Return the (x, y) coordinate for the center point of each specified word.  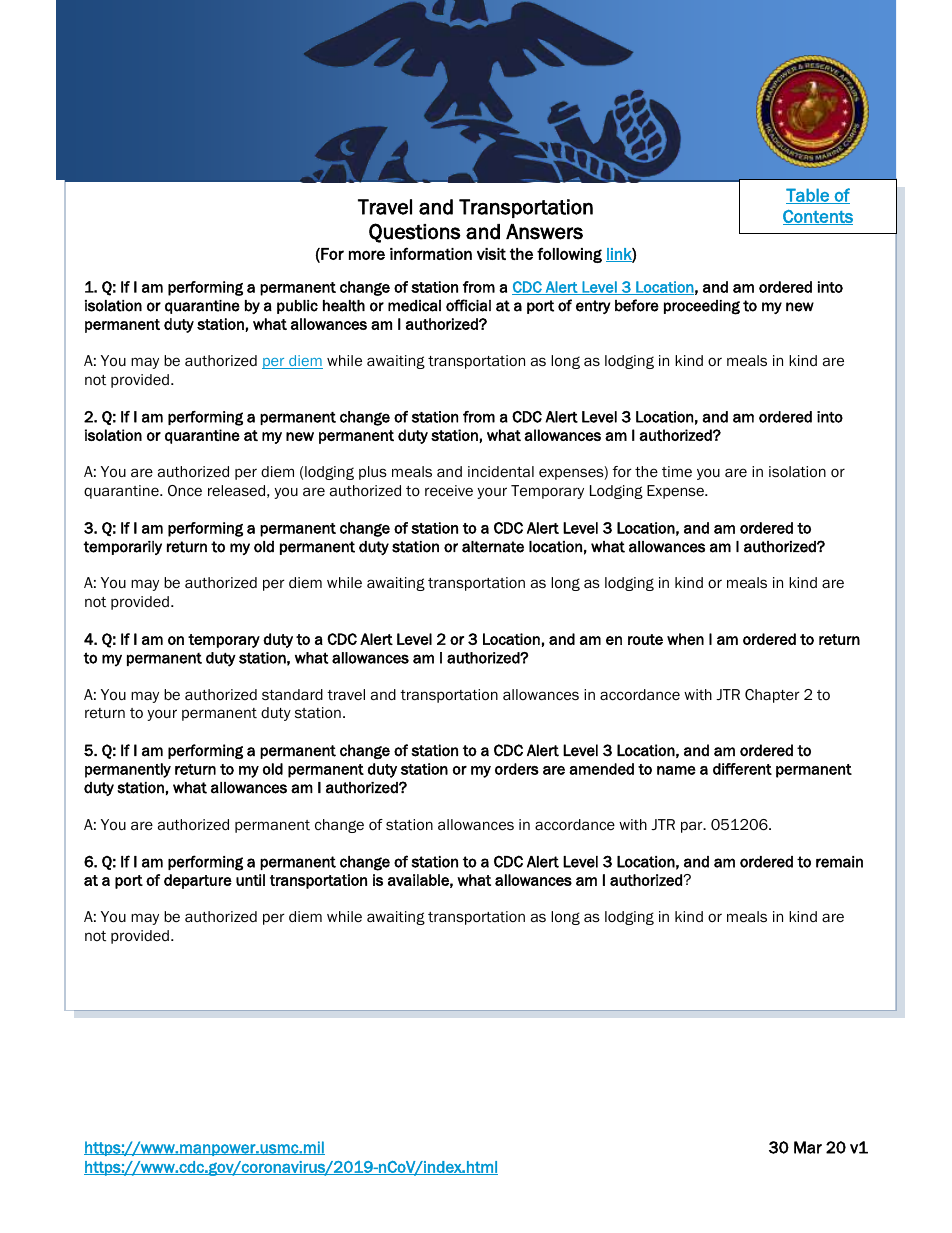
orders (517, 769)
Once (185, 491)
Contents (818, 217)
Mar (808, 1147)
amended (601, 769)
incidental (501, 471)
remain (839, 862)
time (677, 471)
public (297, 307)
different (742, 769)
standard (292, 695)
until (250, 880)
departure (198, 881)
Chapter (772, 696)
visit (491, 254)
